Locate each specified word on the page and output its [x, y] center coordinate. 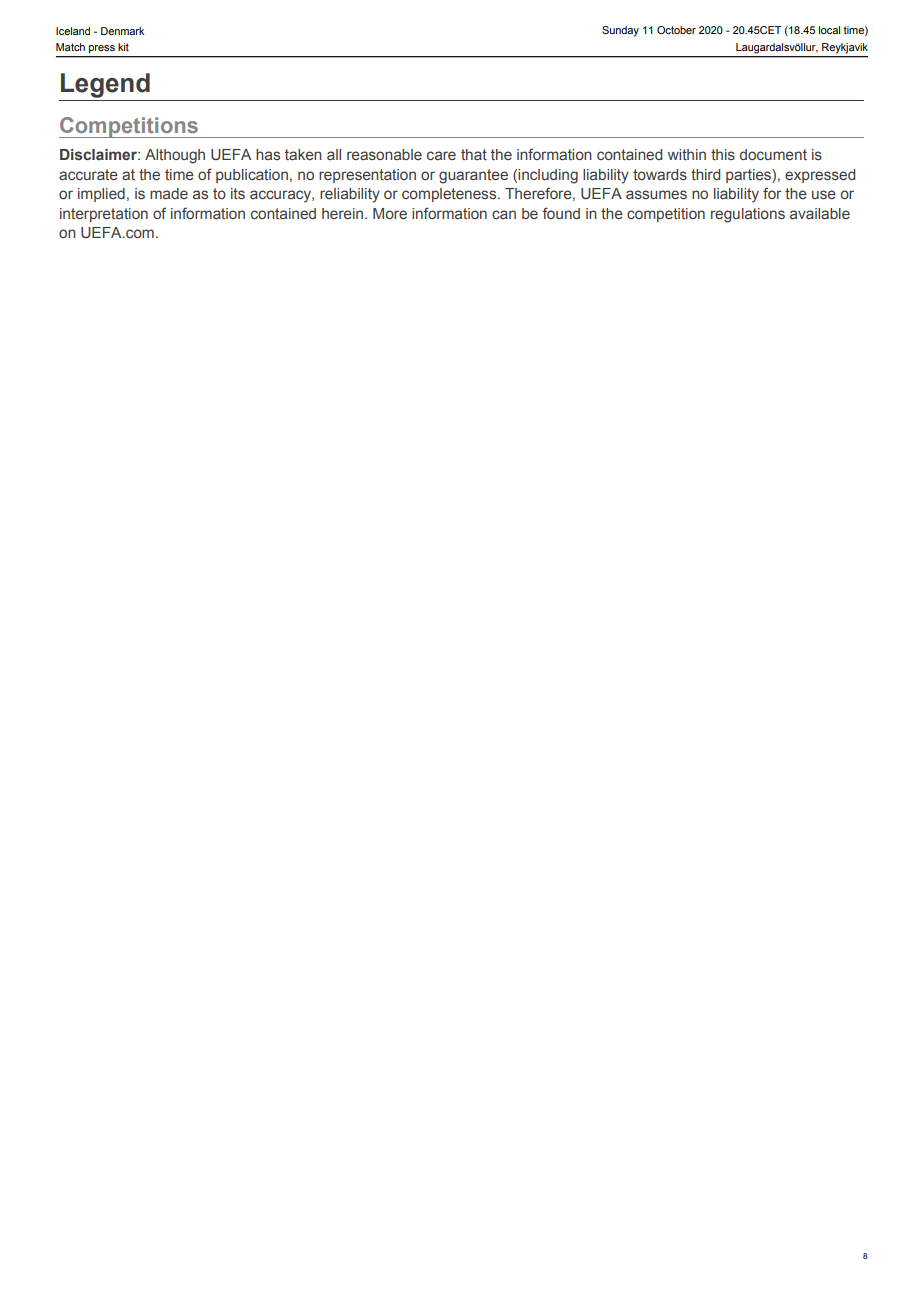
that [474, 154]
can [504, 214]
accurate [88, 174]
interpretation [104, 215]
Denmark [123, 31]
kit [123, 47]
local [829, 30]
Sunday [620, 31]
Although [175, 156]
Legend [105, 85]
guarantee [473, 176]
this [723, 154]
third [705, 174]
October [676, 30]
